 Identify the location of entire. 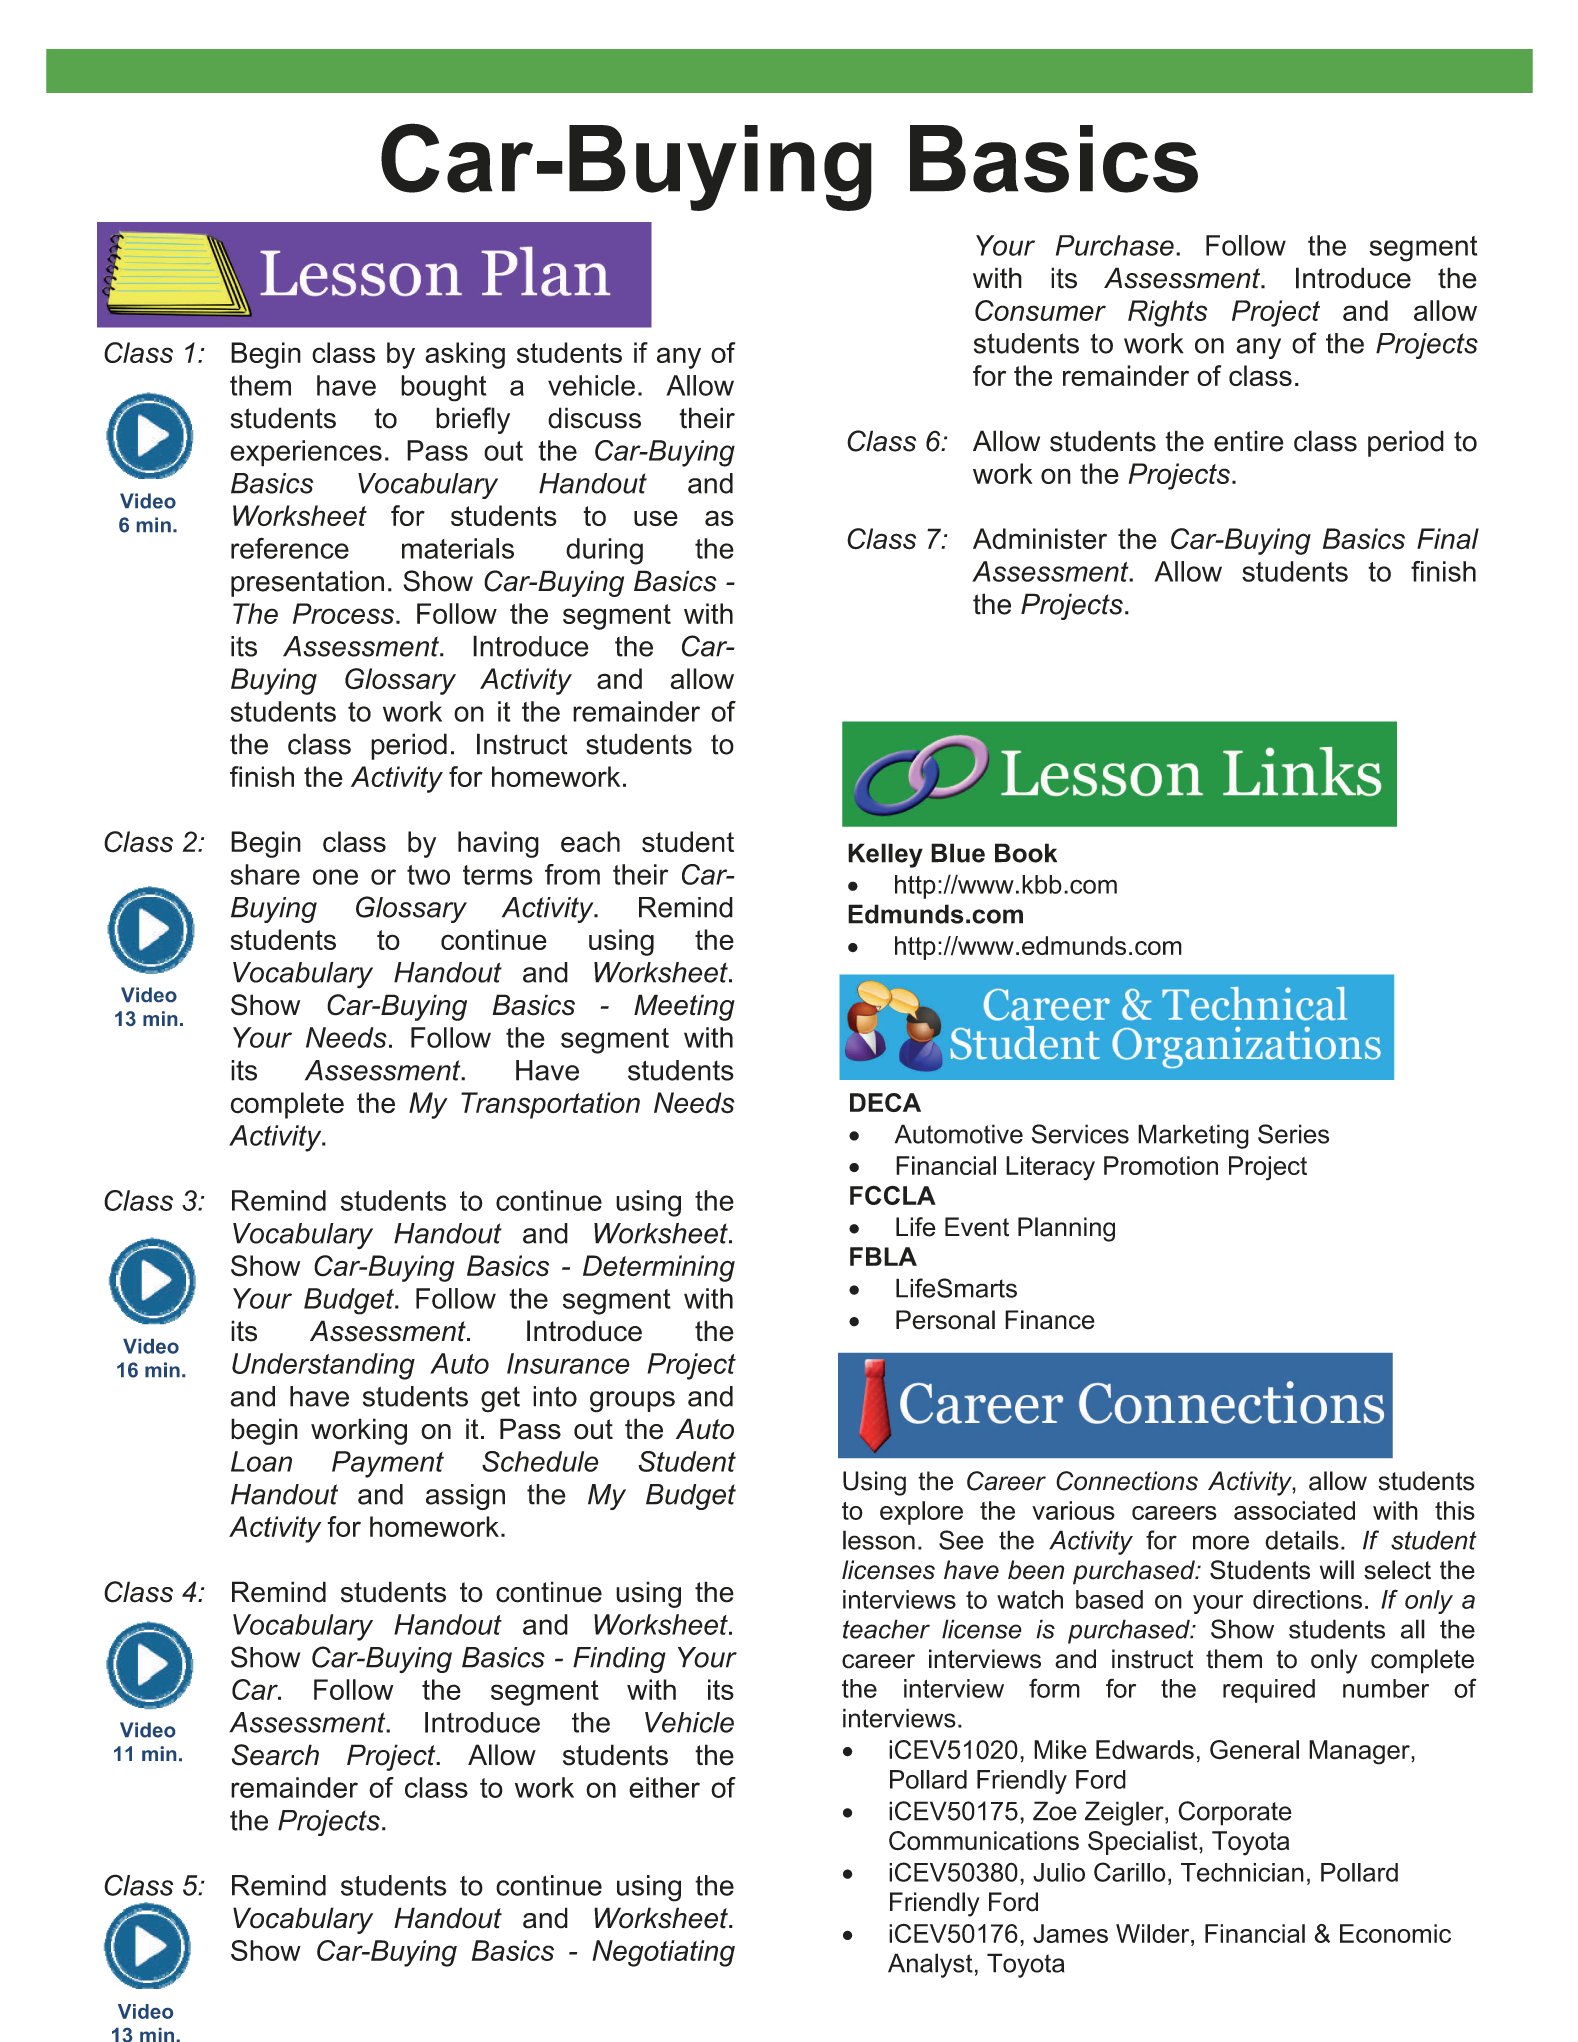
(1249, 441).
